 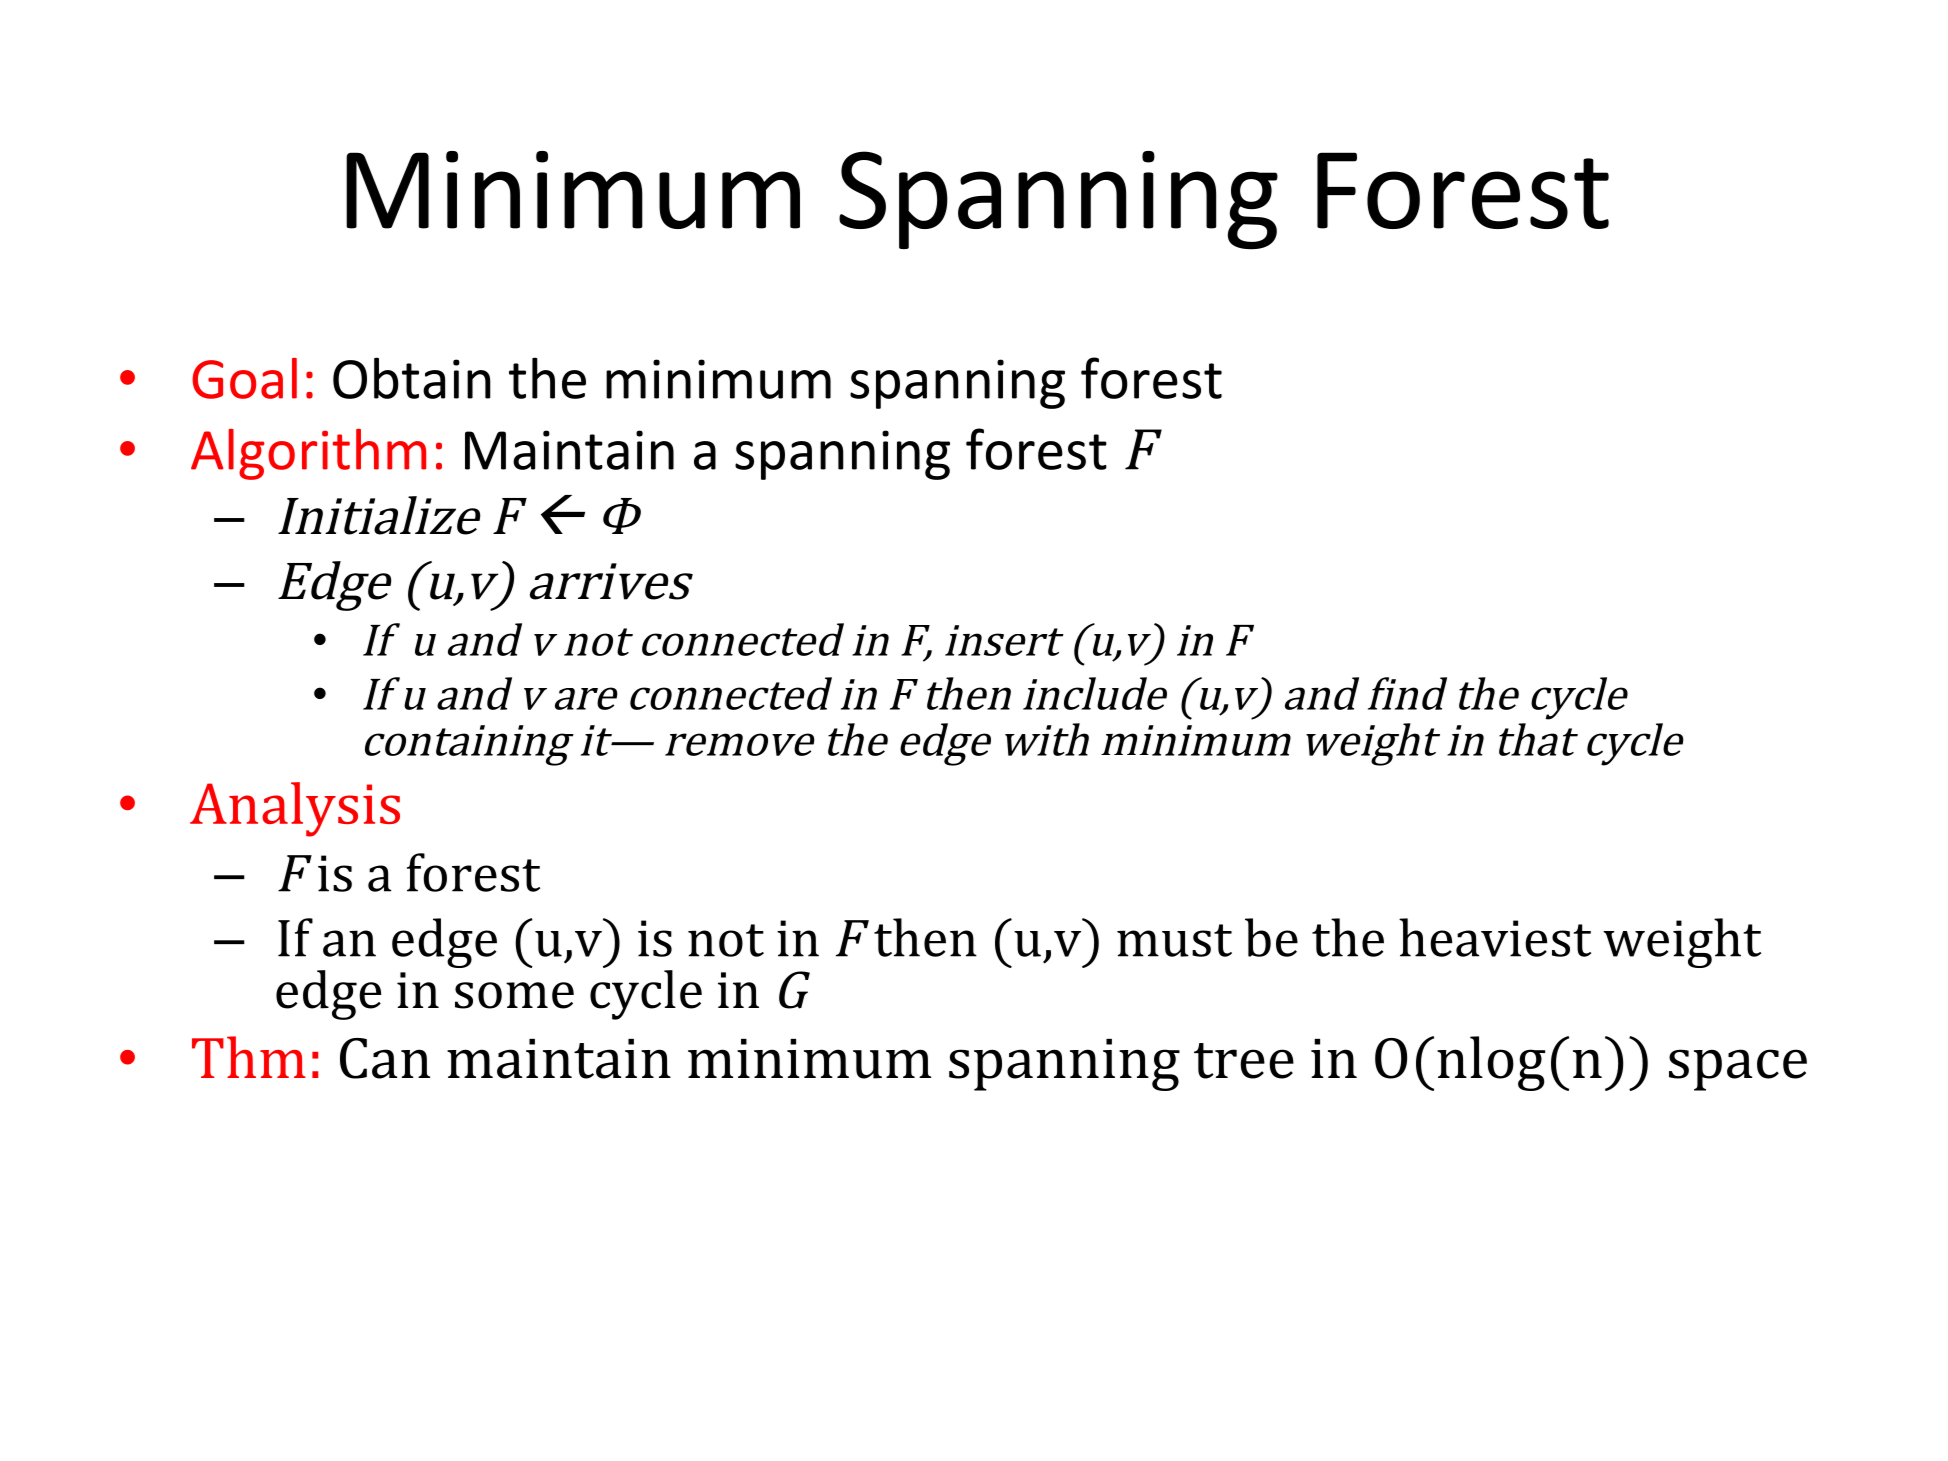 What do you see at coordinates (385, 1058) in the screenshot?
I see `Can` at bounding box center [385, 1058].
